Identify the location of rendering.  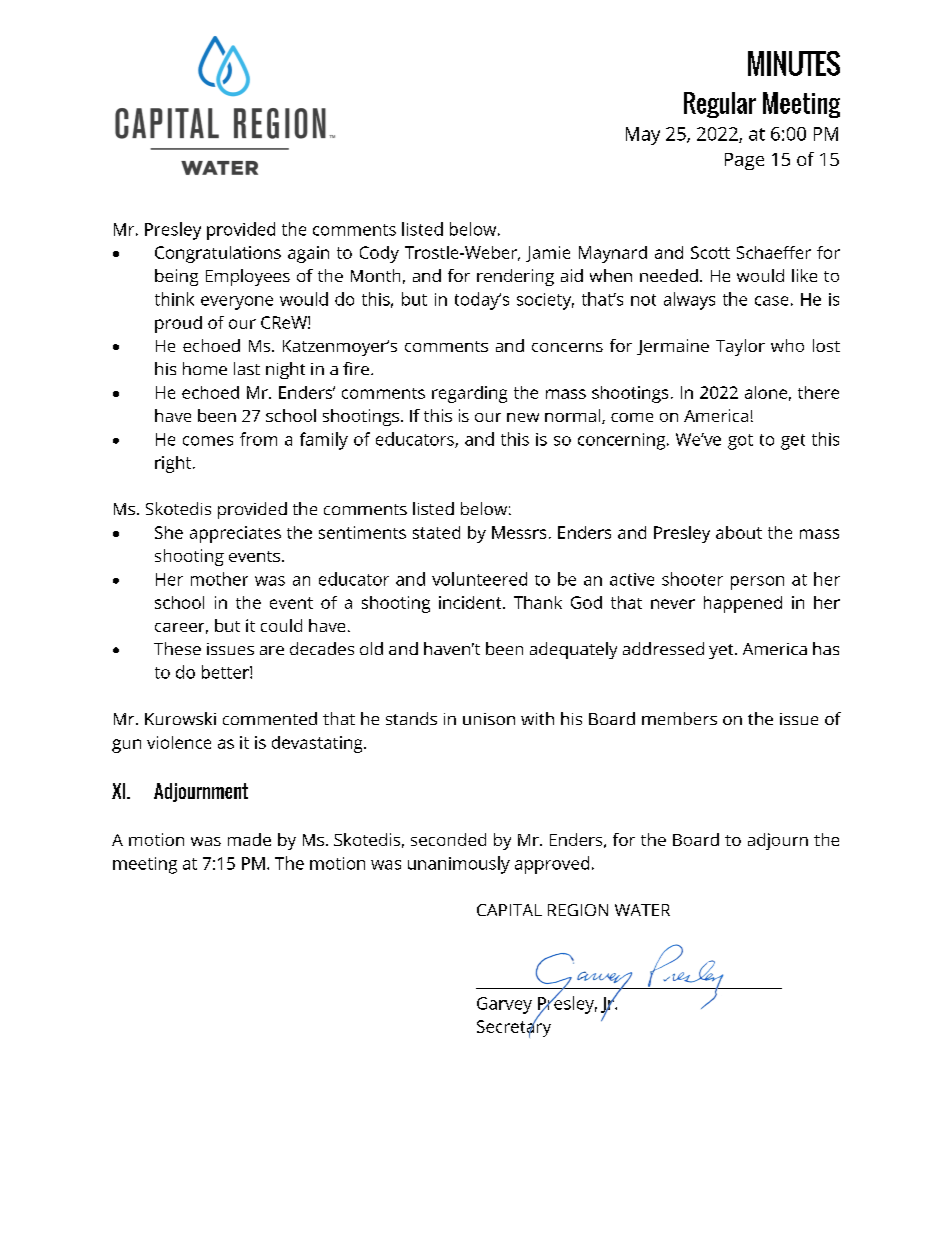
(515, 277).
